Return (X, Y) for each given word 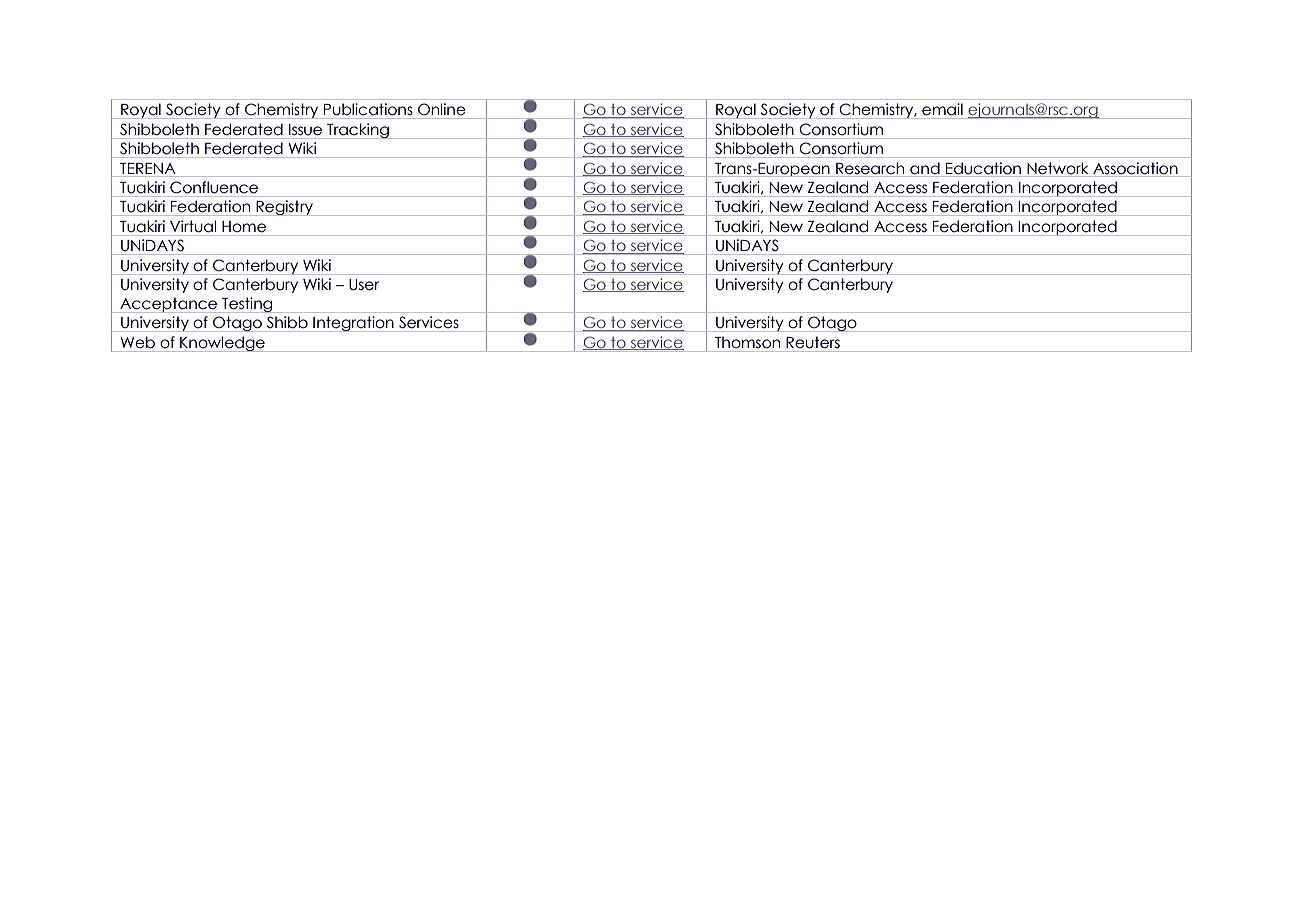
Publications (368, 109)
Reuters (813, 342)
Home (244, 227)
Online (441, 109)
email (942, 109)
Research (870, 168)
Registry (285, 208)
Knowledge (222, 344)
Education (983, 168)
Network (1057, 168)
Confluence (214, 187)
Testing (247, 305)
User (364, 285)
